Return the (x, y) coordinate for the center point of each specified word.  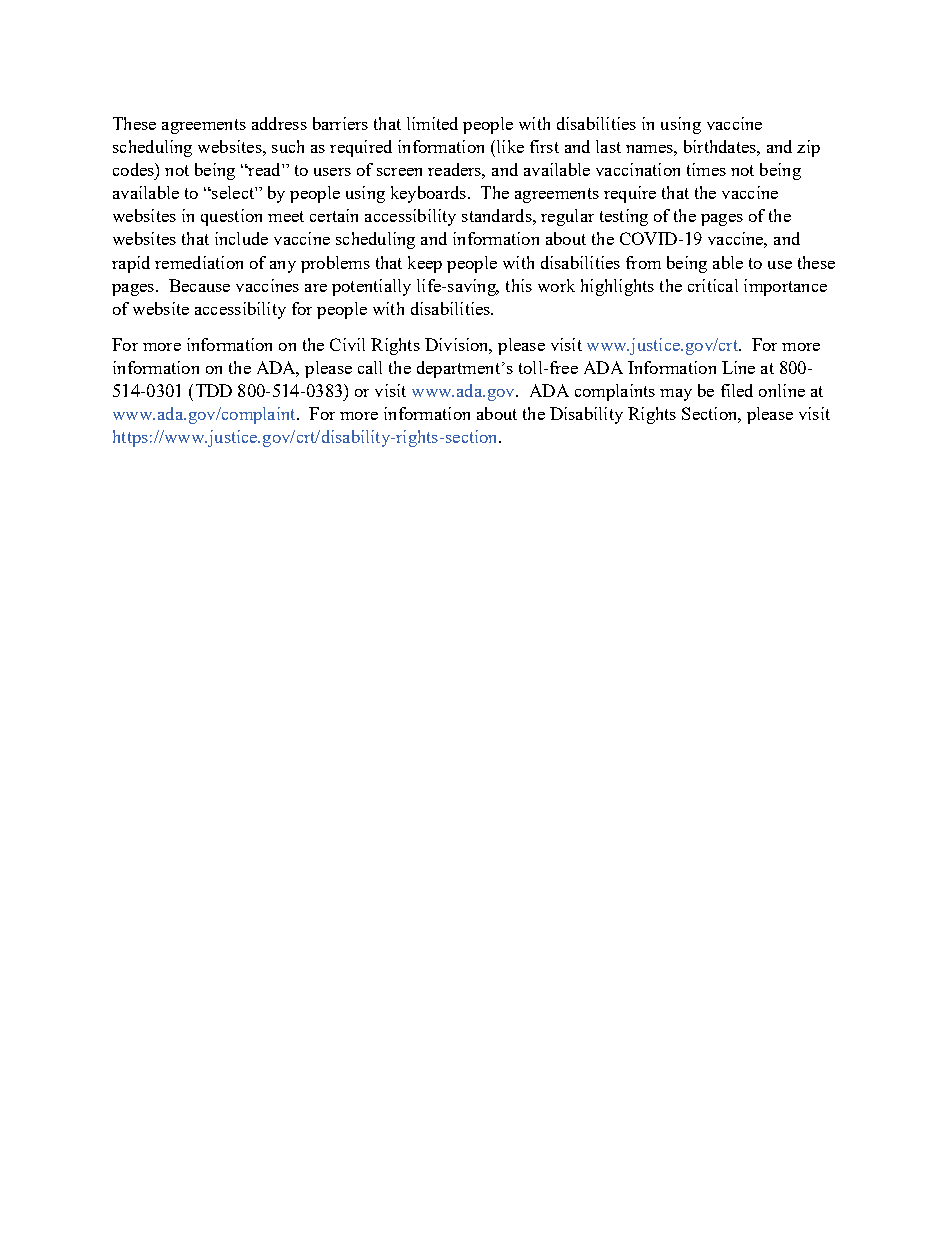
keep (425, 264)
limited (432, 123)
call (370, 367)
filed (737, 390)
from (643, 262)
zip (808, 148)
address (279, 123)
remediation (199, 262)
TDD (214, 390)
